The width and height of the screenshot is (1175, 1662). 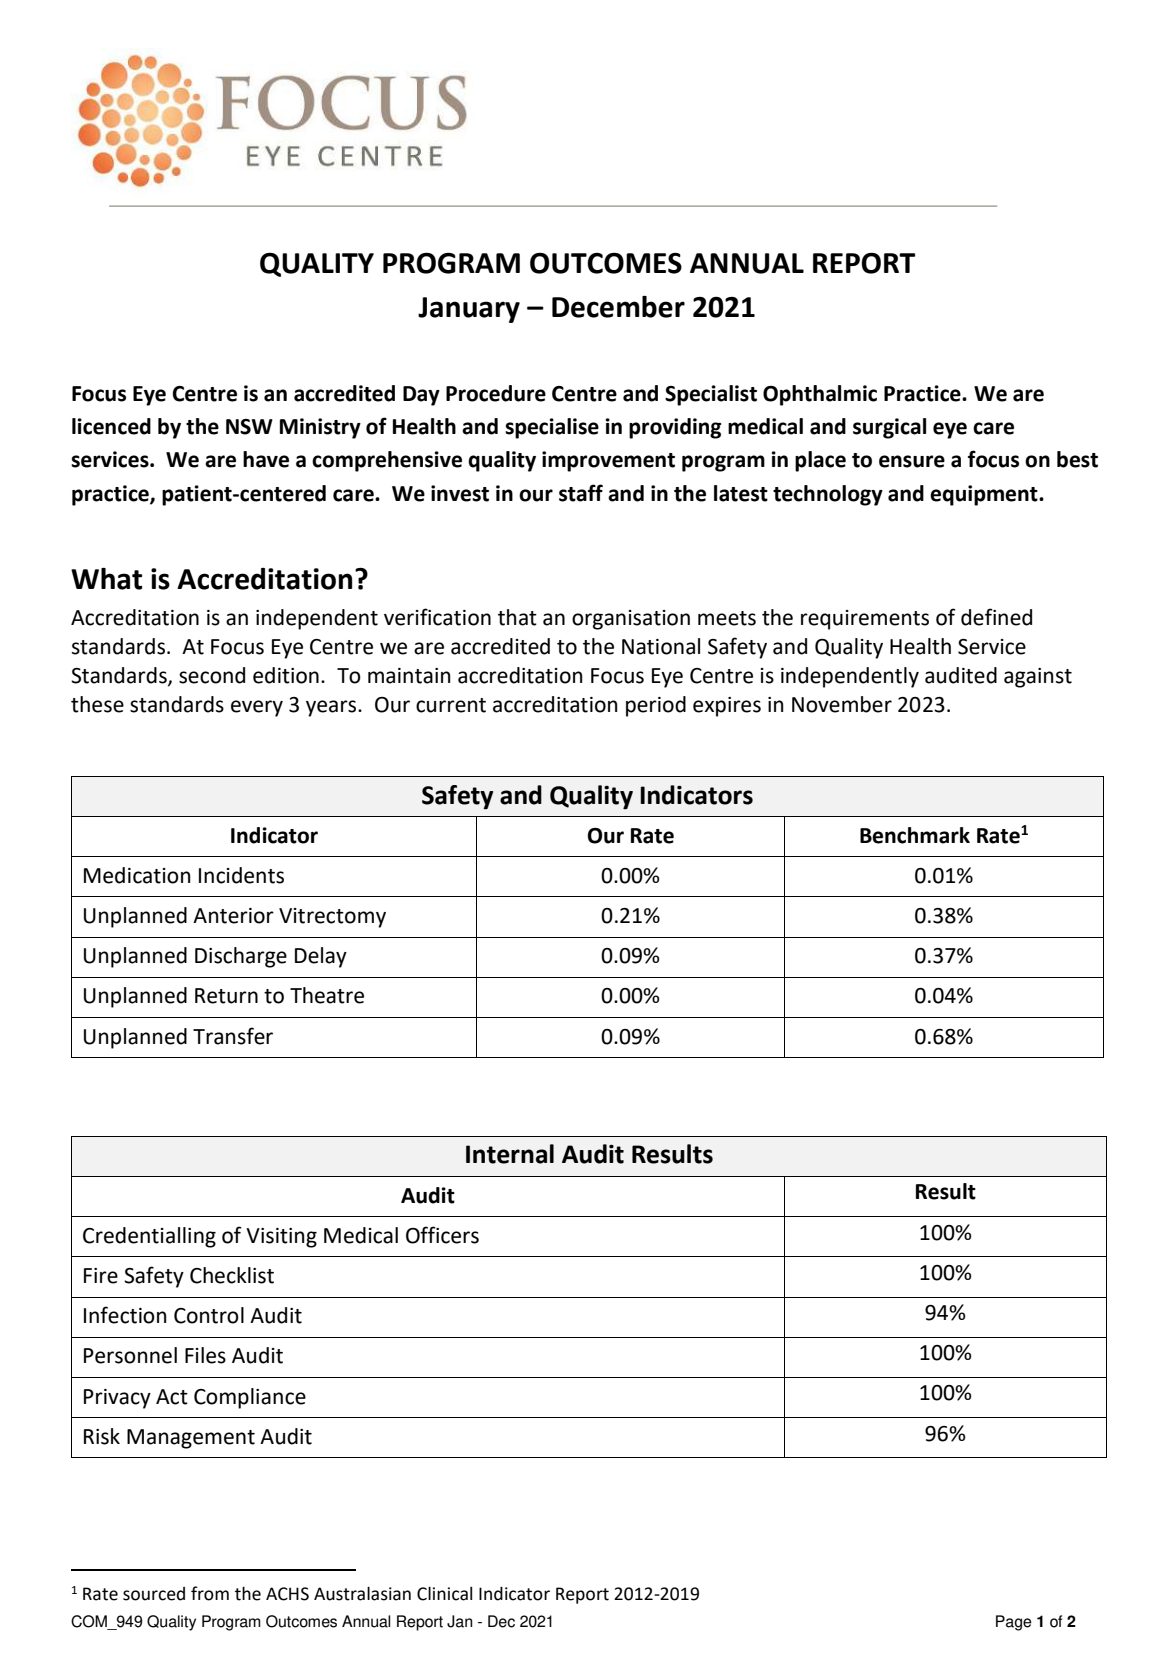 I want to click on Benchmark, so click(x=915, y=835).
